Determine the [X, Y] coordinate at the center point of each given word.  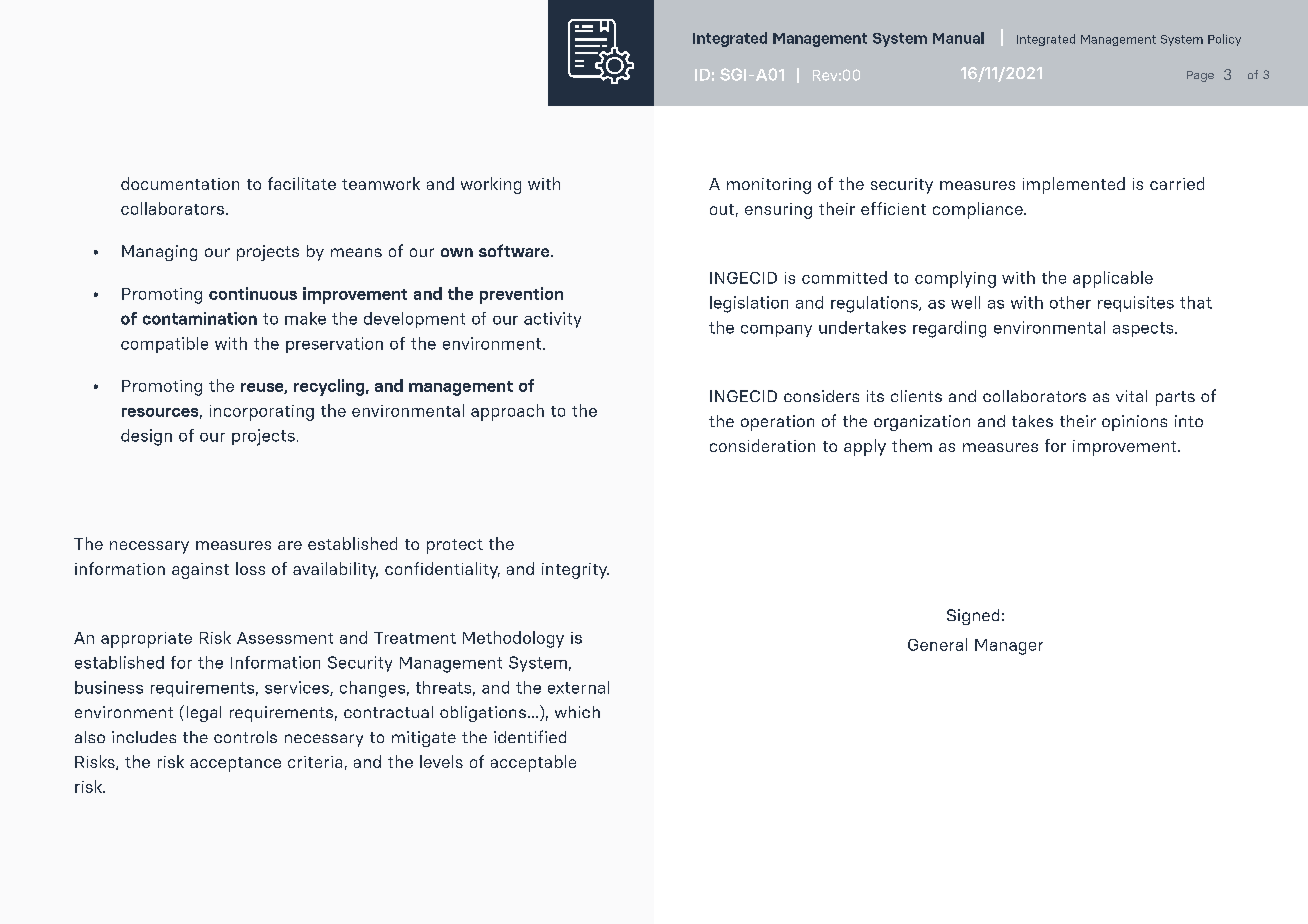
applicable [1113, 279]
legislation [749, 304]
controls [245, 737]
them [912, 445]
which [577, 712]
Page [1200, 76]
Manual [958, 38]
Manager [1009, 647]
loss [250, 568]
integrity [575, 571]
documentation [180, 183]
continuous [253, 293]
